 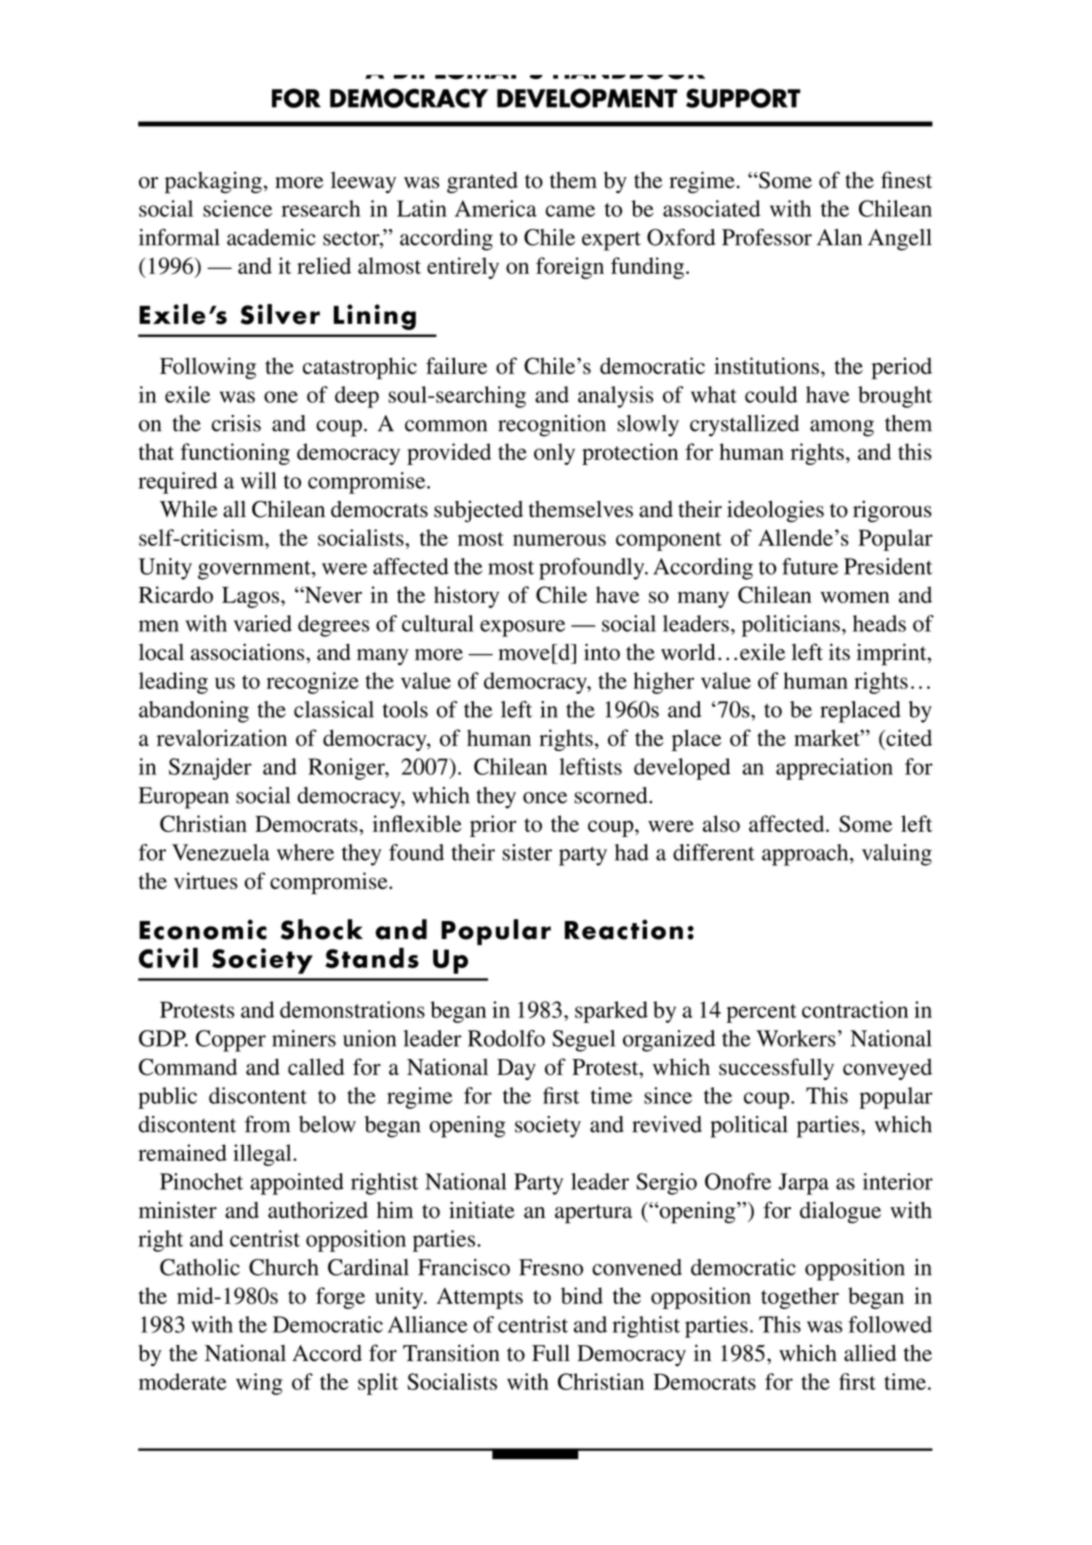 What do you see at coordinates (203, 929) in the screenshot?
I see `Economic` at bounding box center [203, 929].
